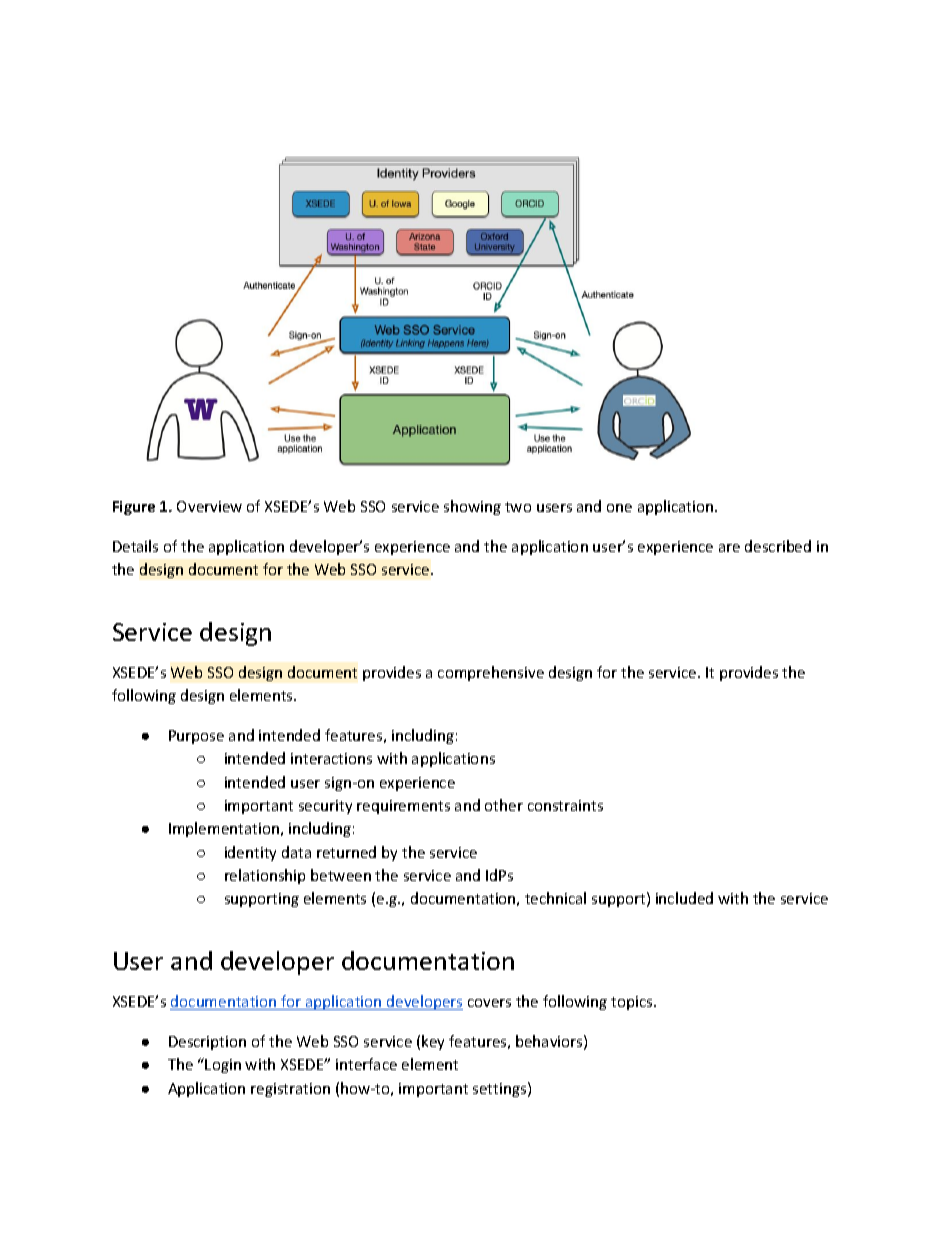  What do you see at coordinates (729, 548) in the page?
I see `are` at bounding box center [729, 548].
